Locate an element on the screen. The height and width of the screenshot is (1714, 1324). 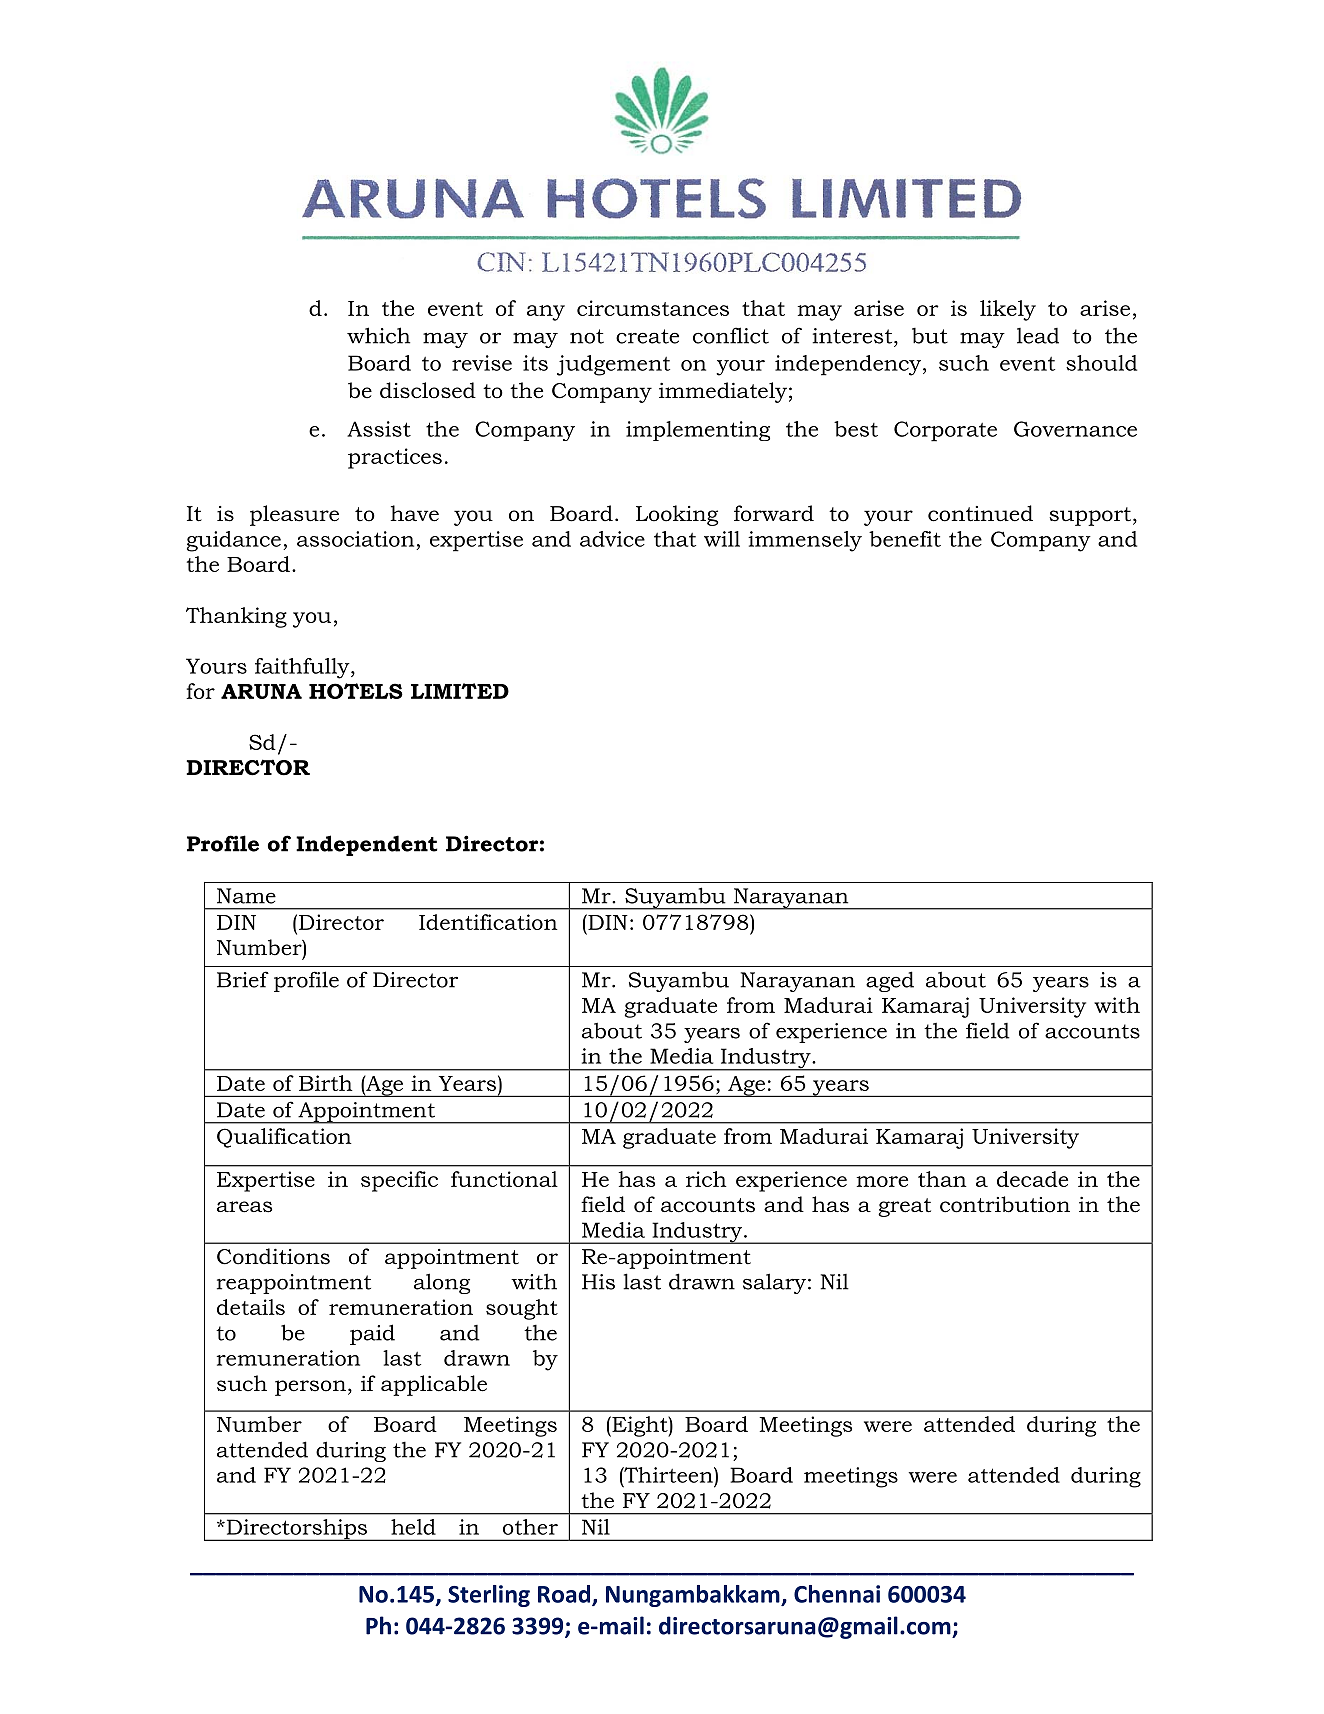
Qualification is located at coordinates (284, 1138).
